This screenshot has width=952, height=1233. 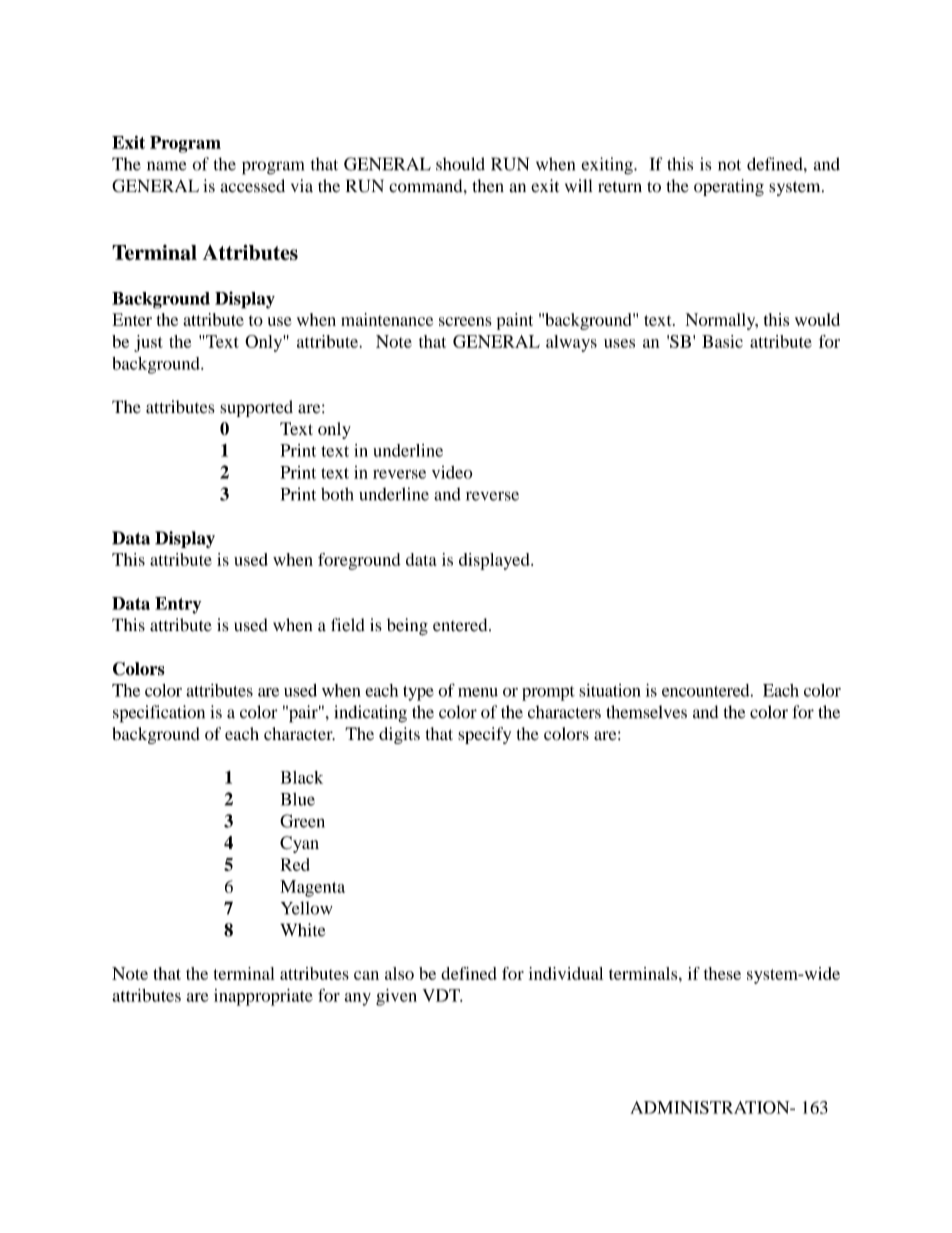 I want to click on Basic, so click(x=722, y=341).
